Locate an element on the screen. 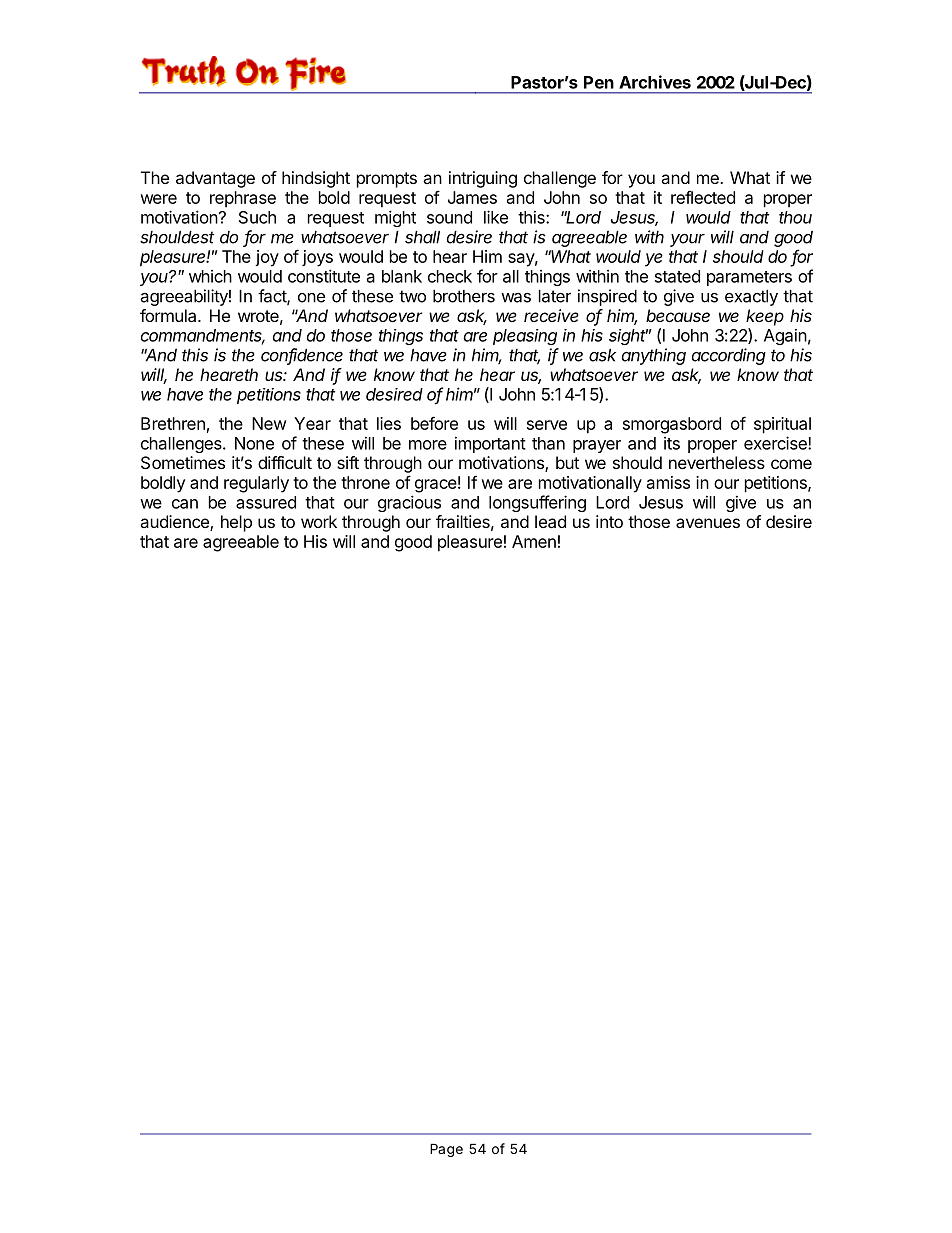 The image size is (952, 1233). Amen is located at coordinates (534, 541).
